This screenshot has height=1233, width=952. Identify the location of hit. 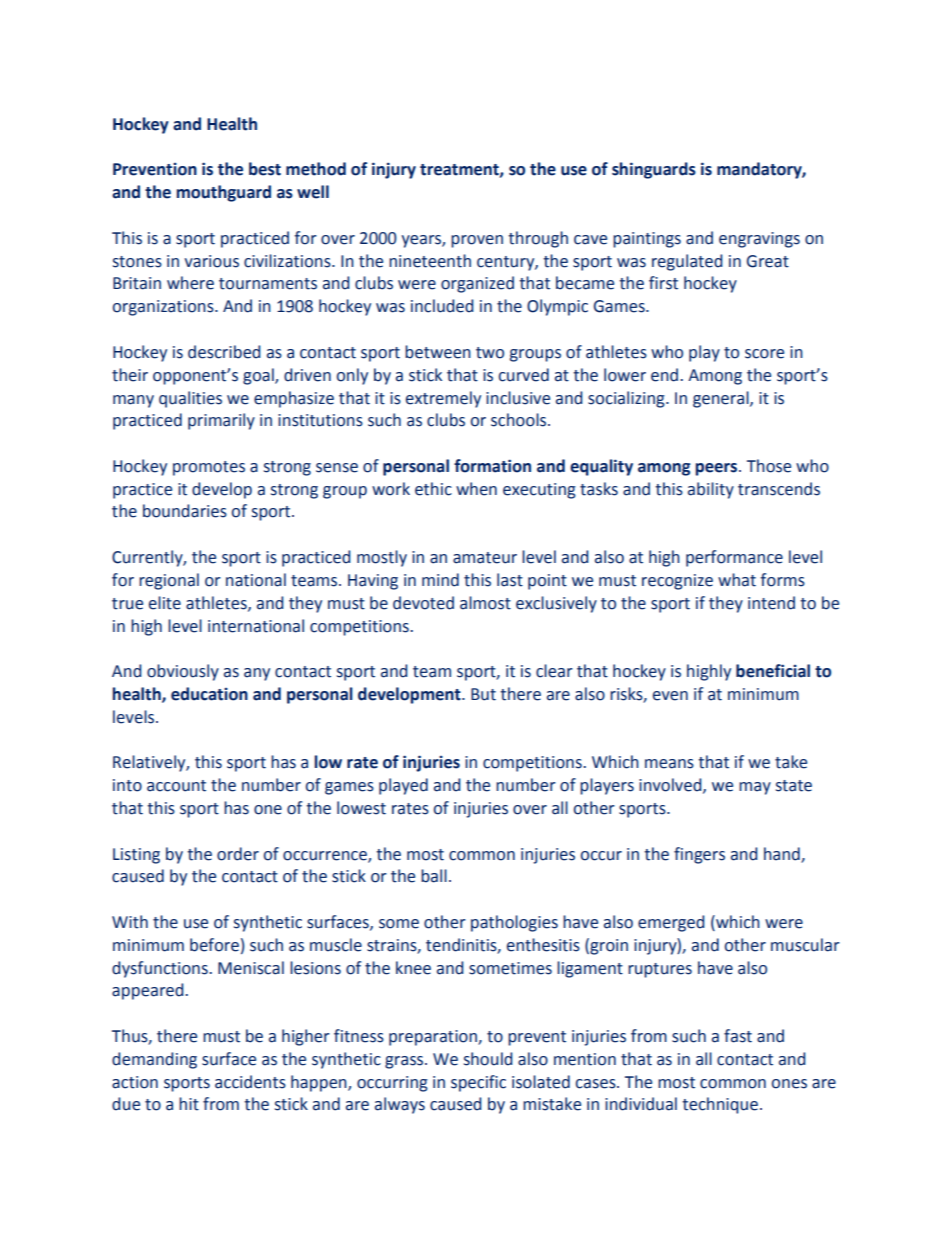
(189, 1104).
